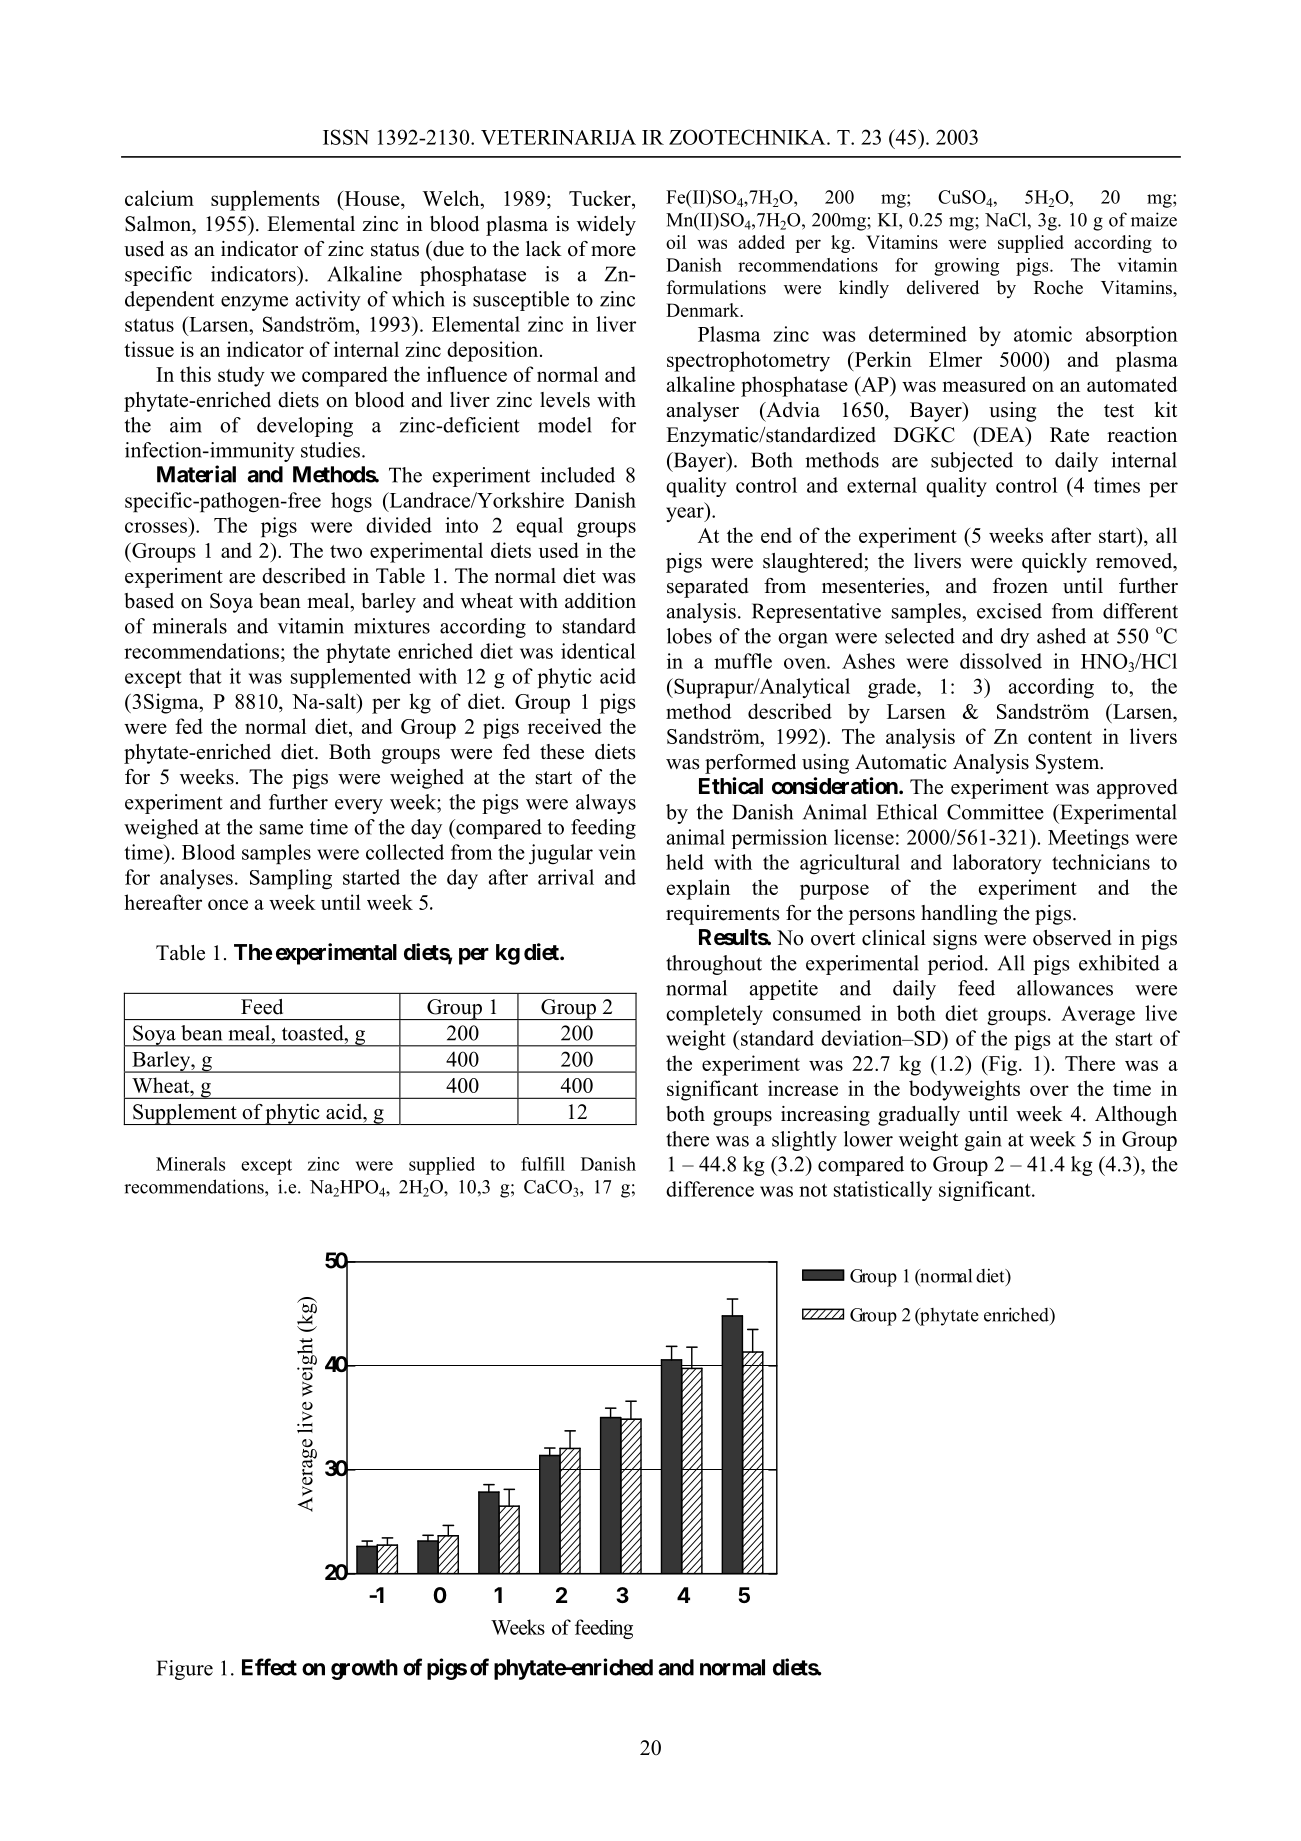 This screenshot has width=1301, height=1841. I want to click on growth, so click(364, 1669).
